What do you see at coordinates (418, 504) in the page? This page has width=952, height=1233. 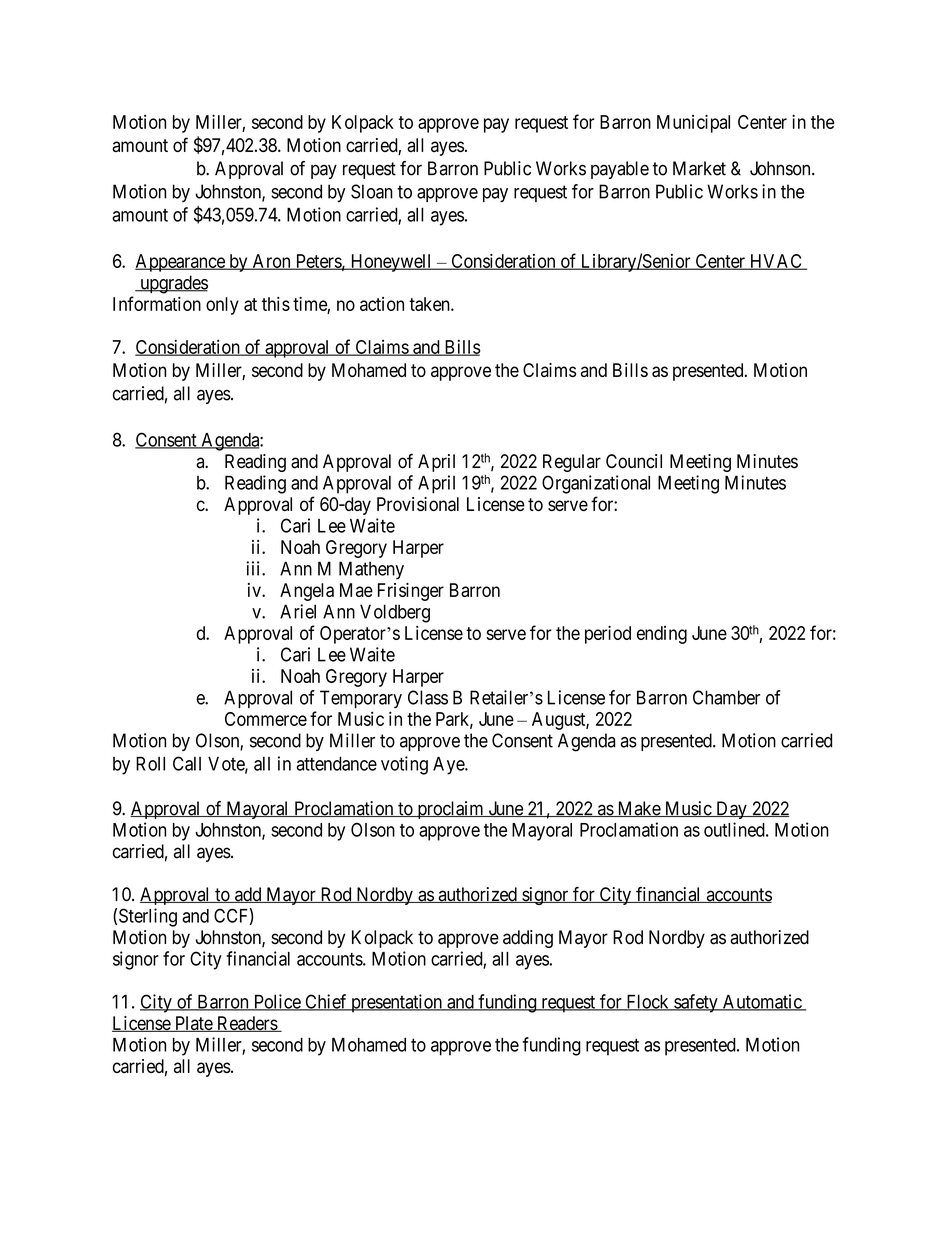 I see `Provisional` at bounding box center [418, 504].
